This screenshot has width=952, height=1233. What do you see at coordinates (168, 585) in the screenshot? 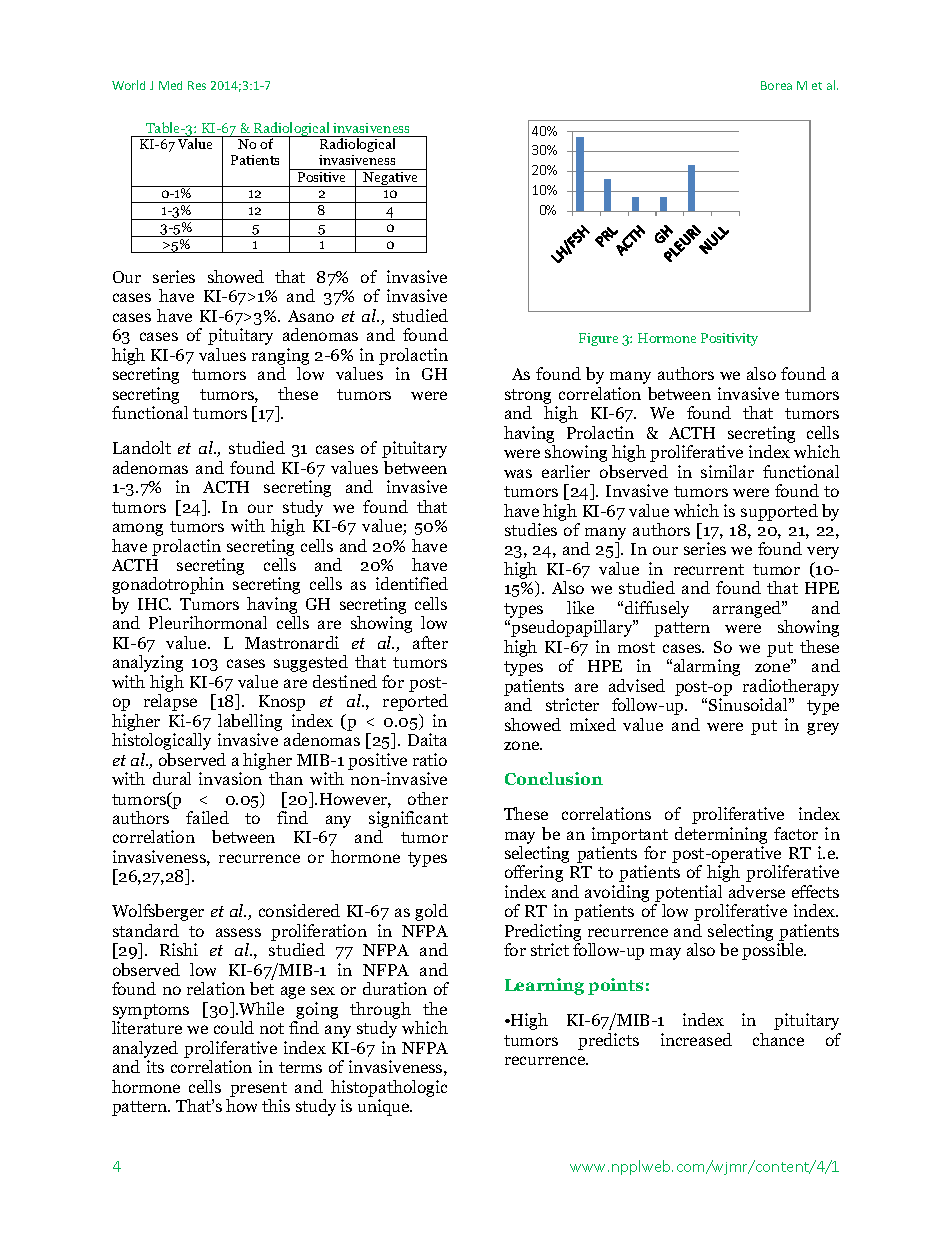
I see `gonadotrophin` at bounding box center [168, 585].
